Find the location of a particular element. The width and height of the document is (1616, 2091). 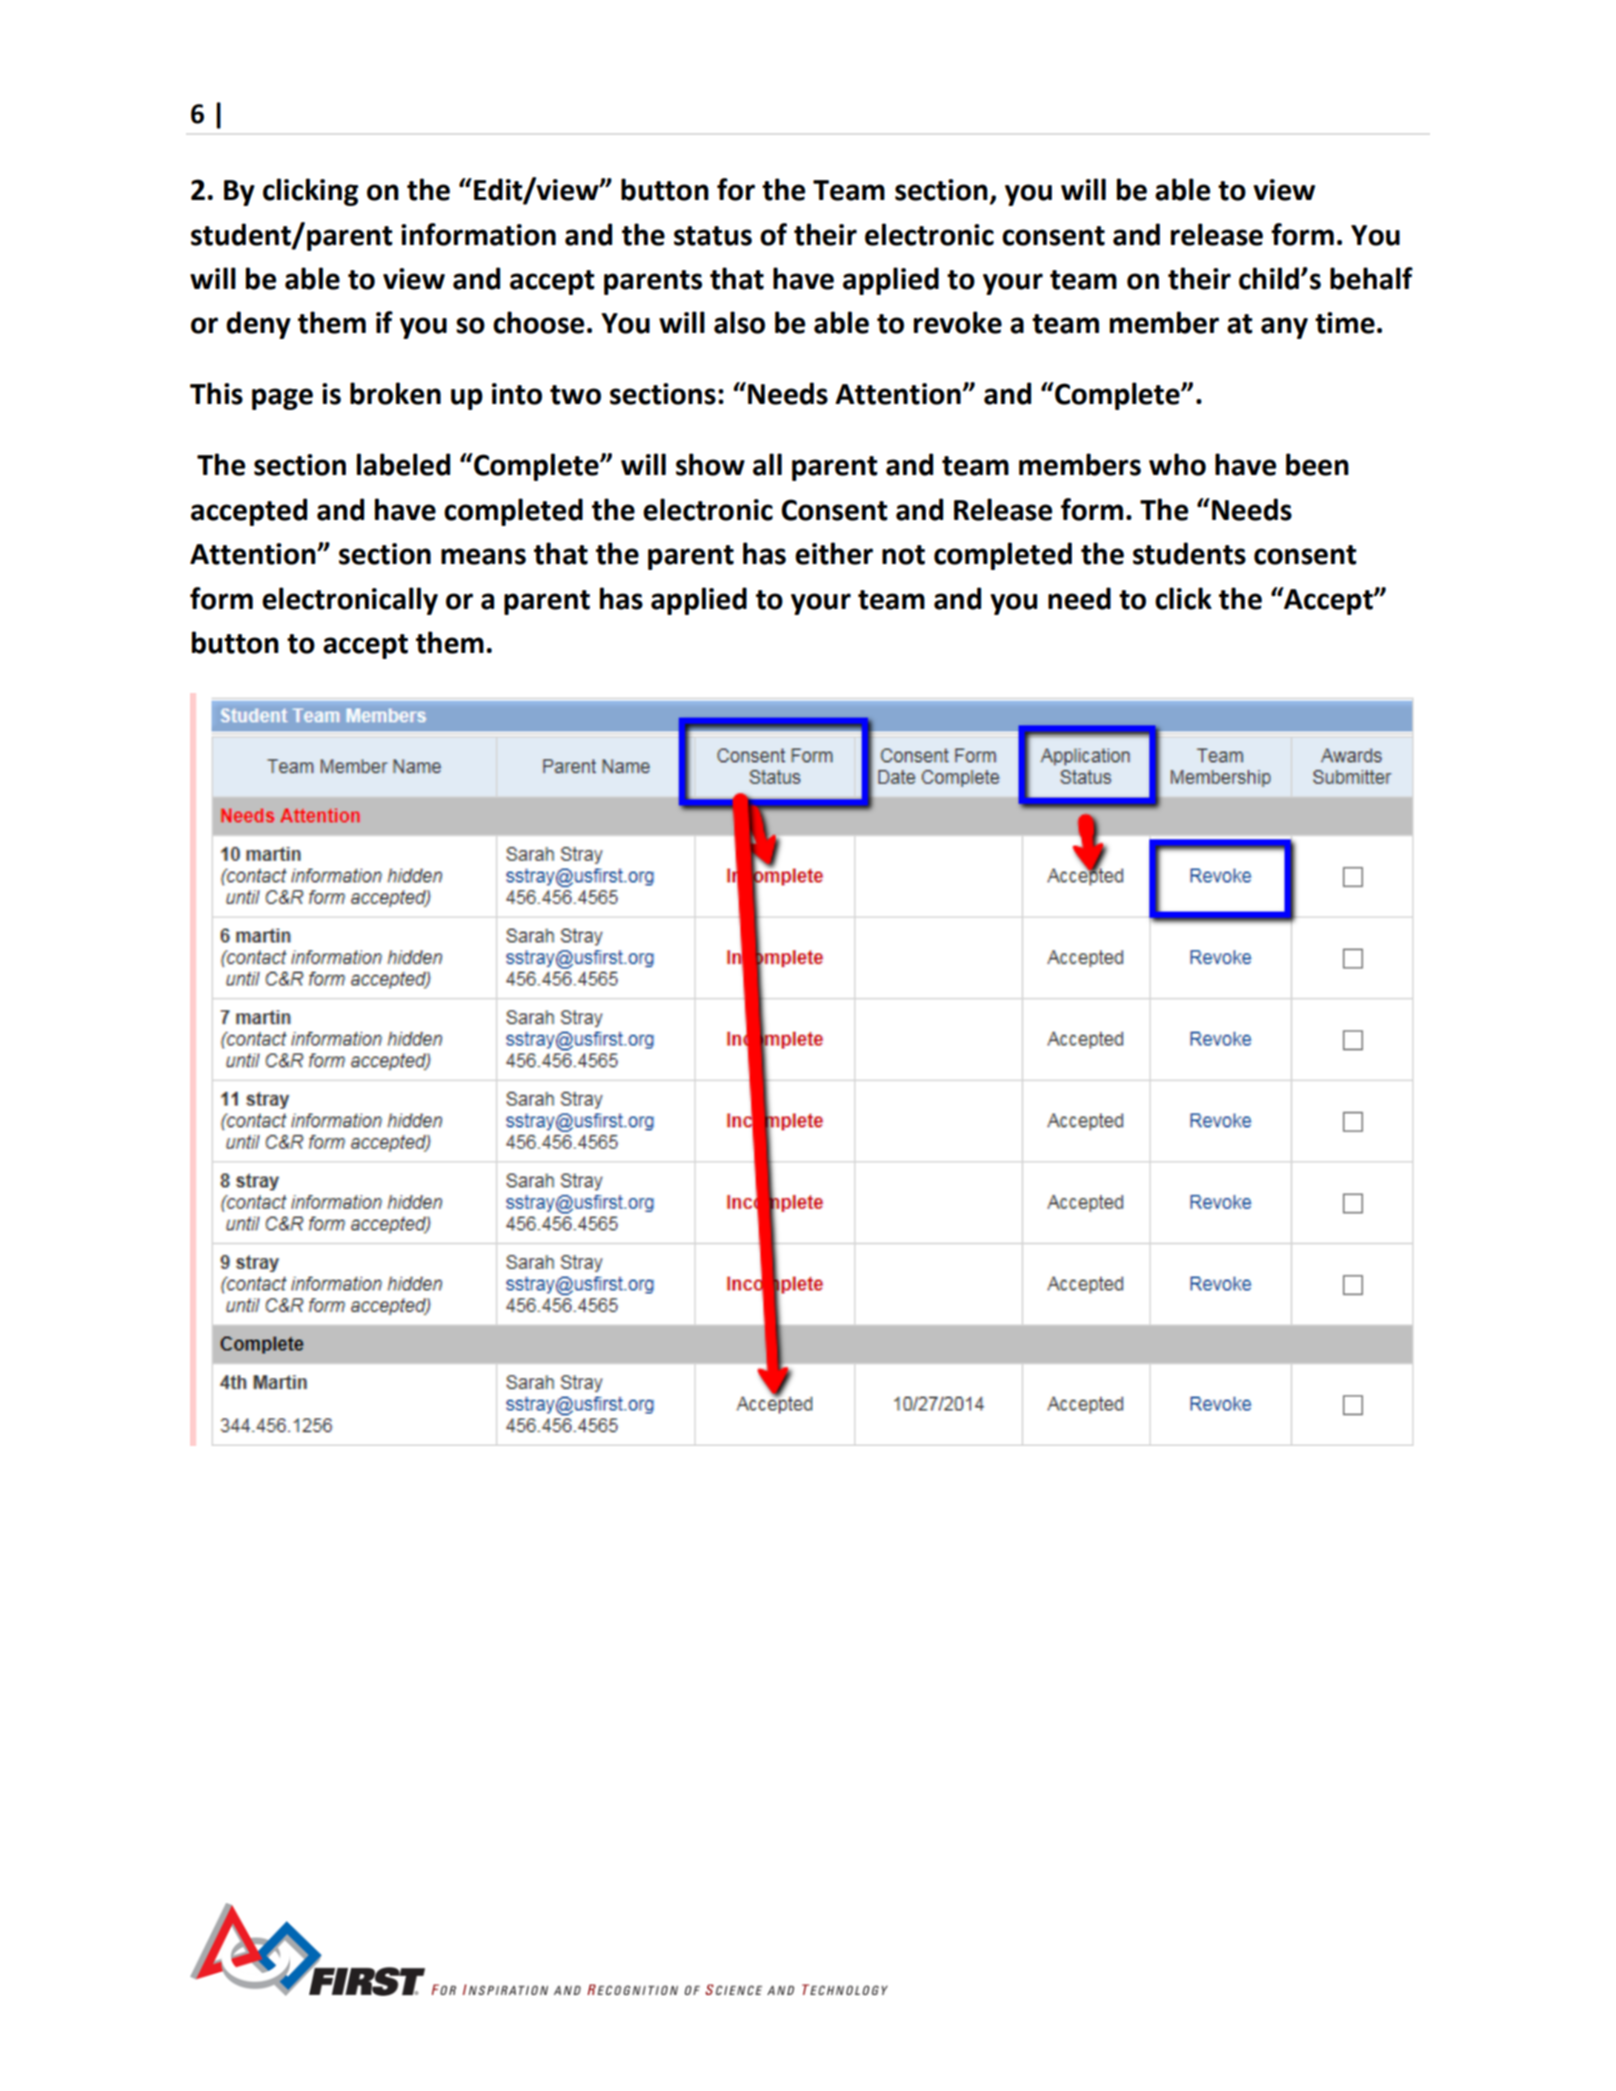

behalf is located at coordinates (1371, 278).
